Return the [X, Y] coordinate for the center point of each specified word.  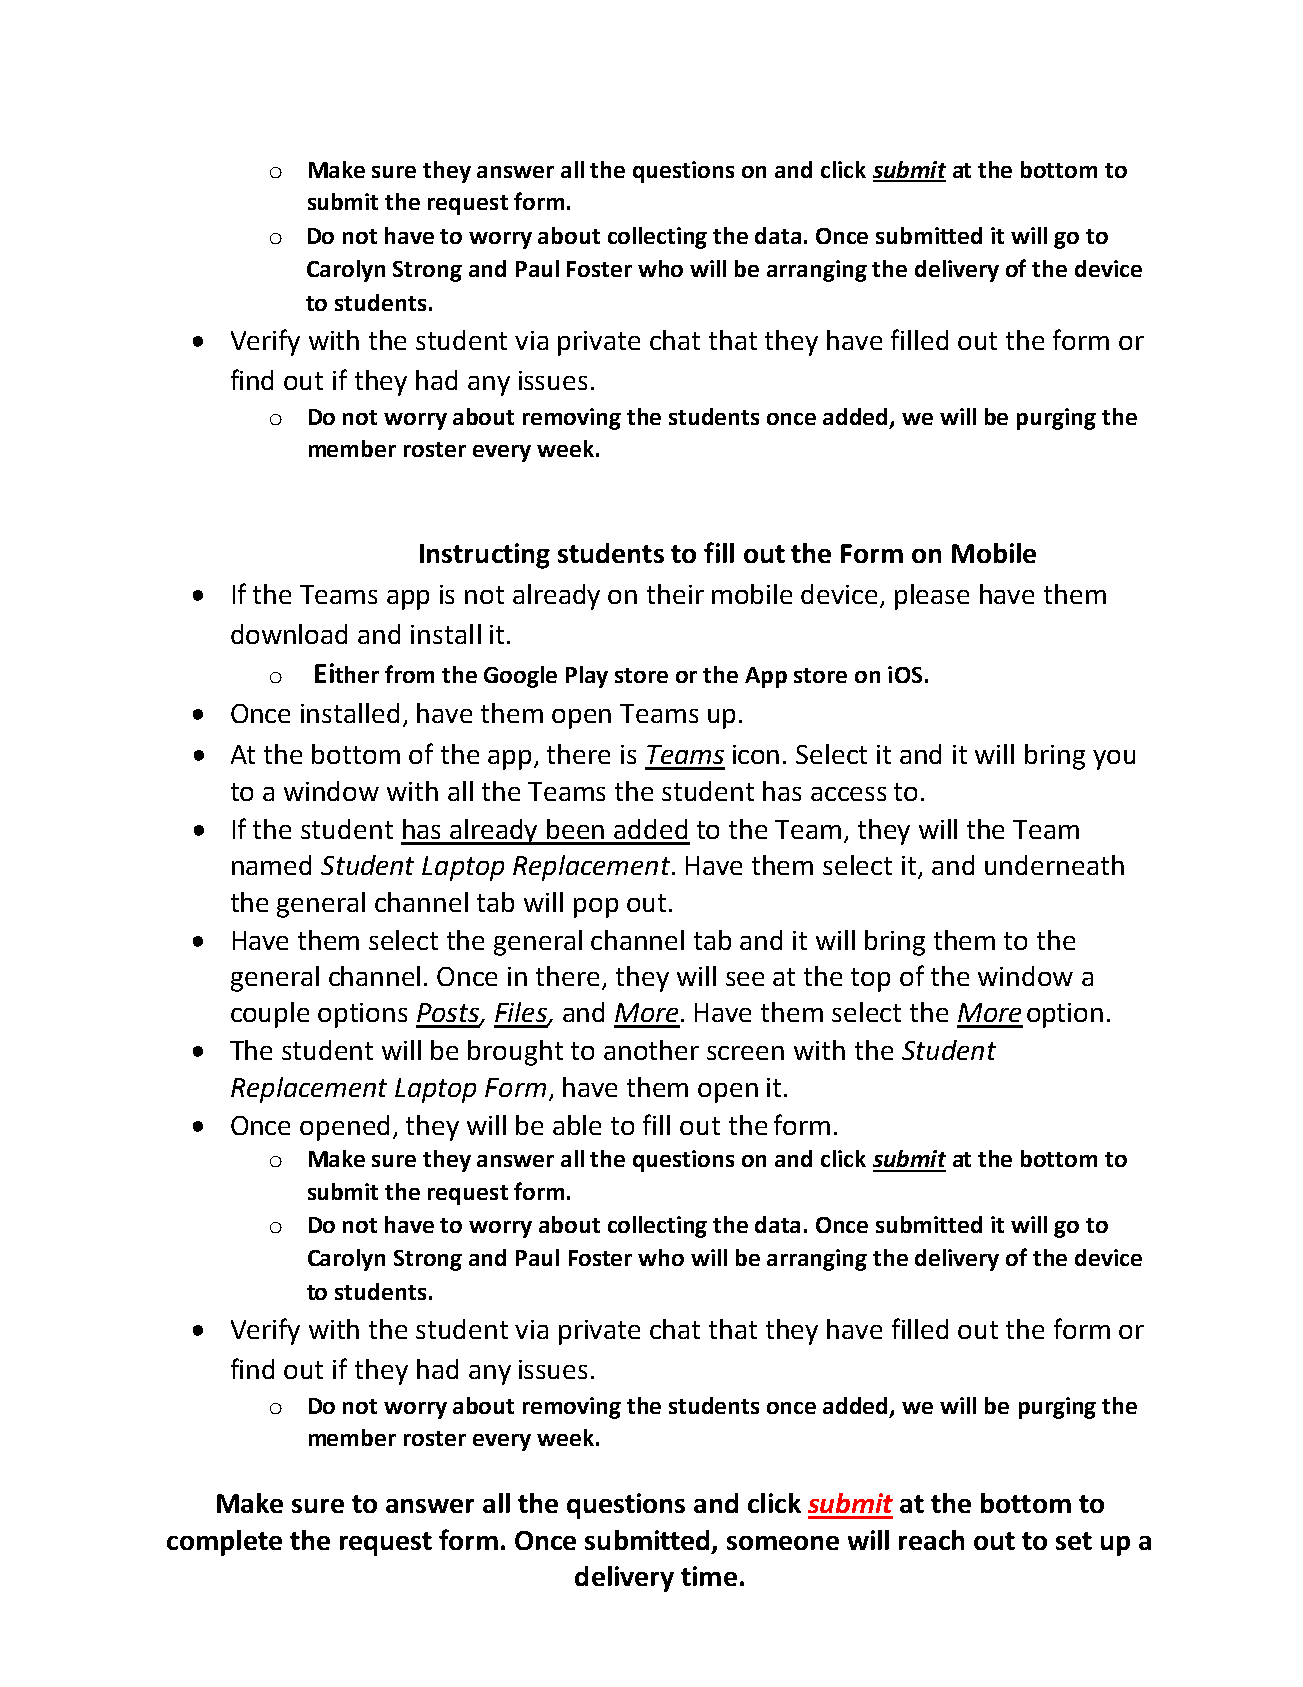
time [709, 1576]
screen [745, 1053]
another [651, 1050]
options [362, 1015]
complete [224, 1543]
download [289, 634]
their [675, 594]
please [932, 597]
